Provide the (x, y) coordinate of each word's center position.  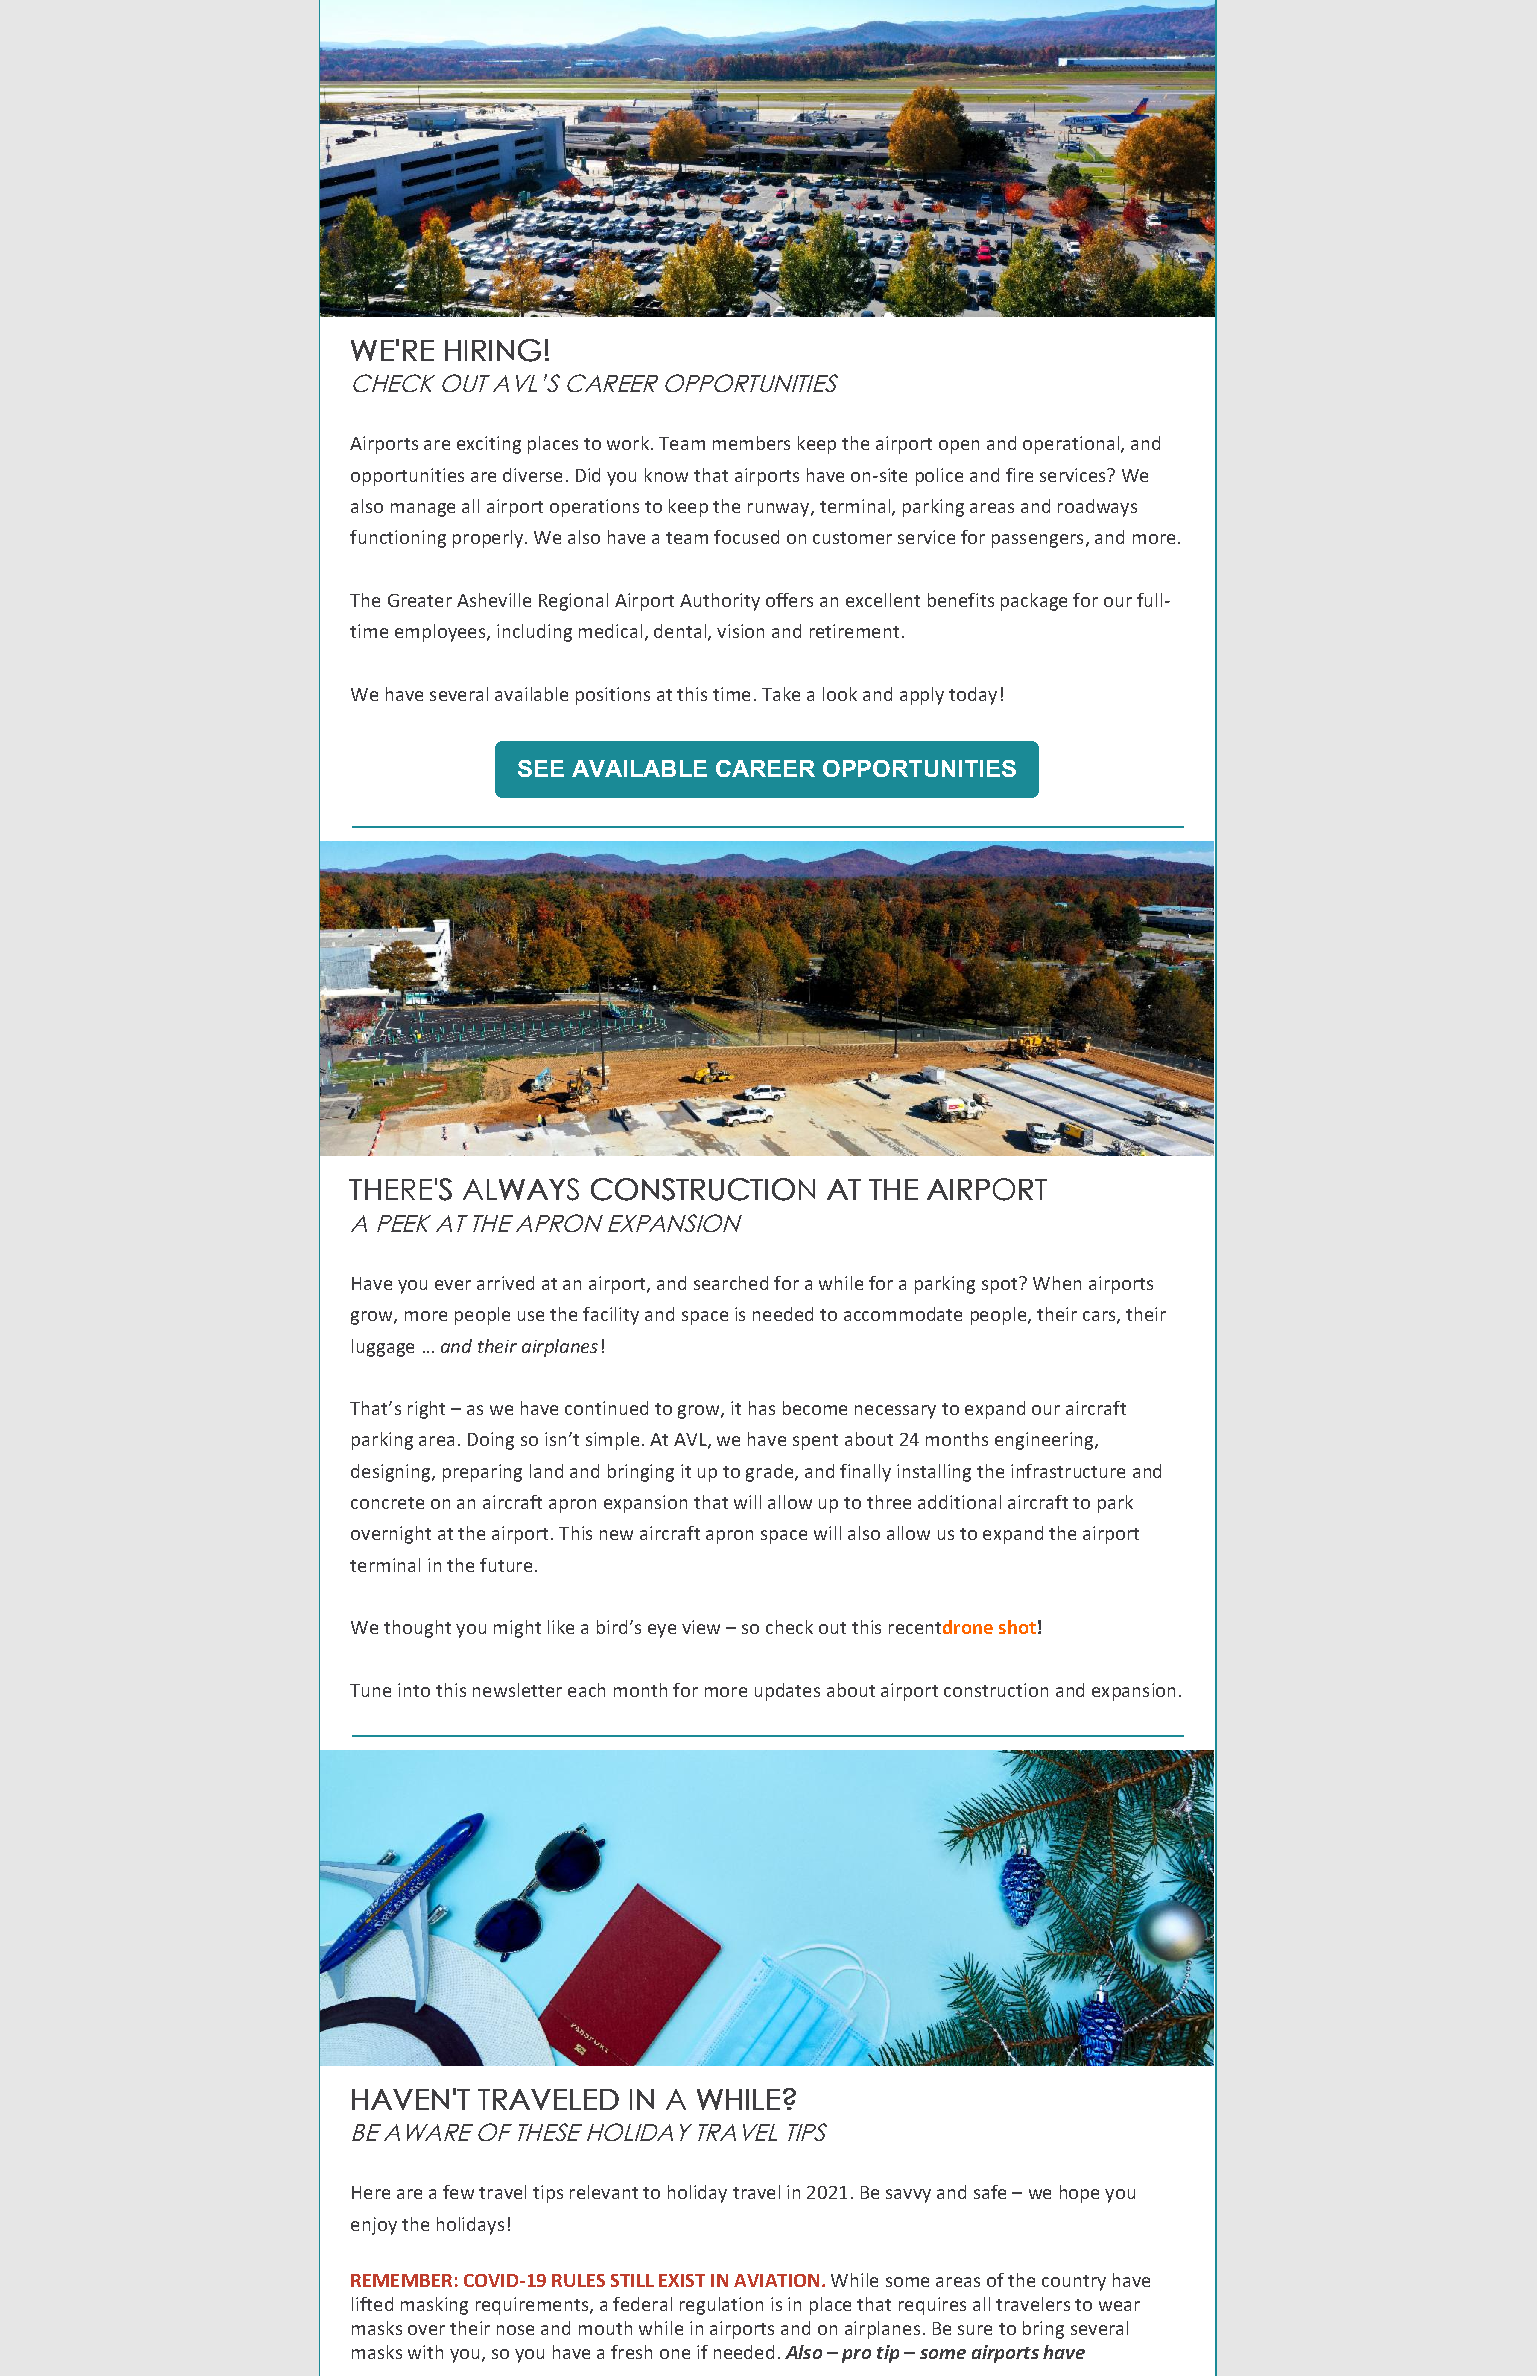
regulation (721, 2306)
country (1074, 2283)
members (751, 443)
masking (434, 2306)
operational (1071, 445)
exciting (489, 445)
